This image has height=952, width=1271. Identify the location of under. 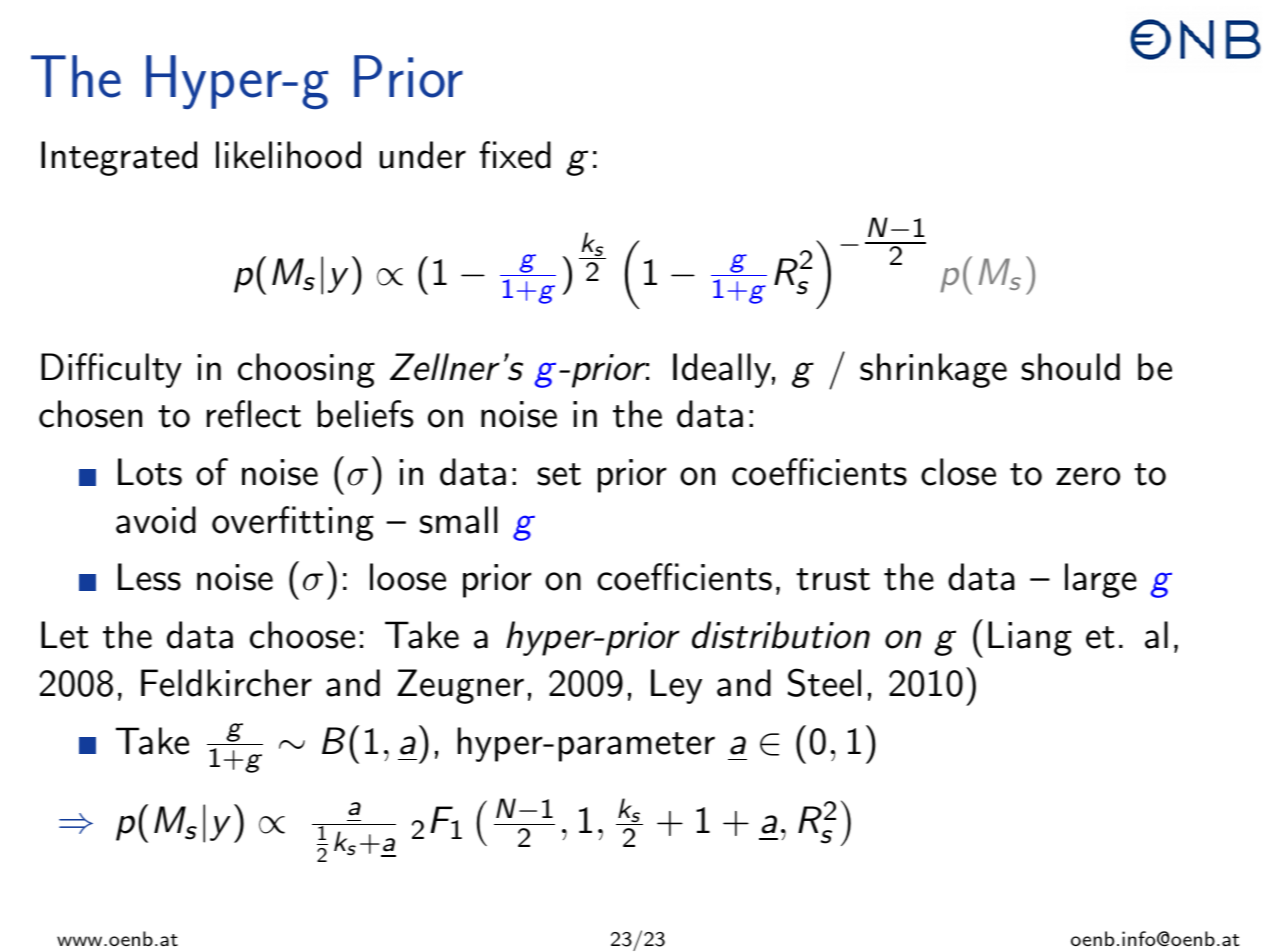
(423, 155).
